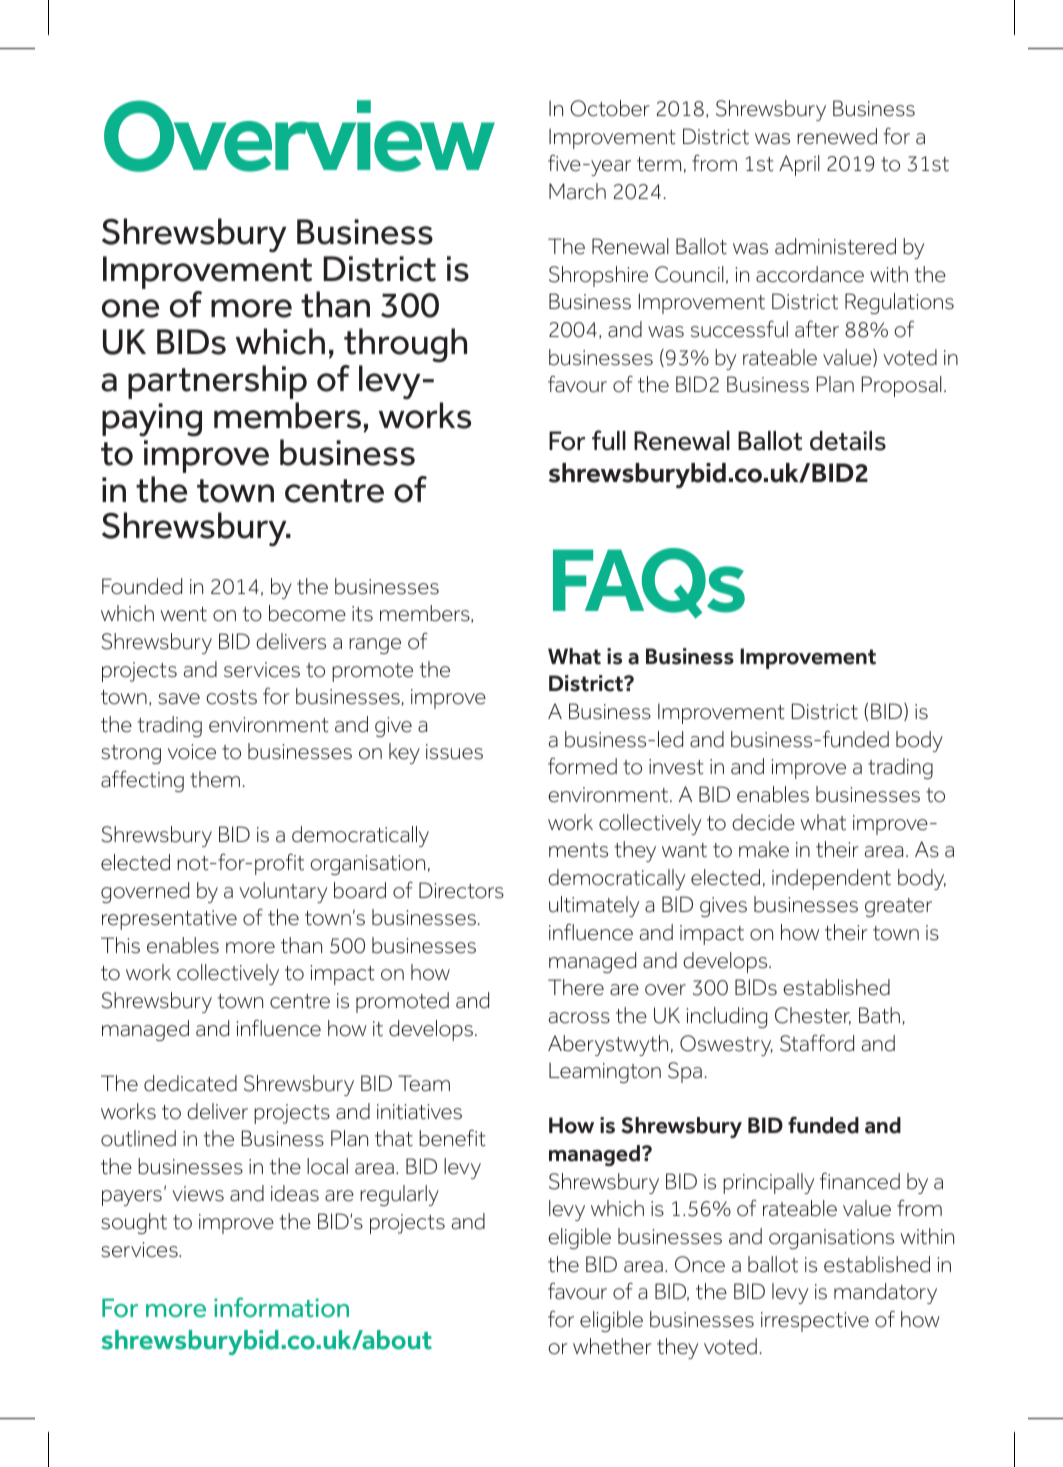  What do you see at coordinates (815, 1322) in the screenshot?
I see `irrespective` at bounding box center [815, 1322].
